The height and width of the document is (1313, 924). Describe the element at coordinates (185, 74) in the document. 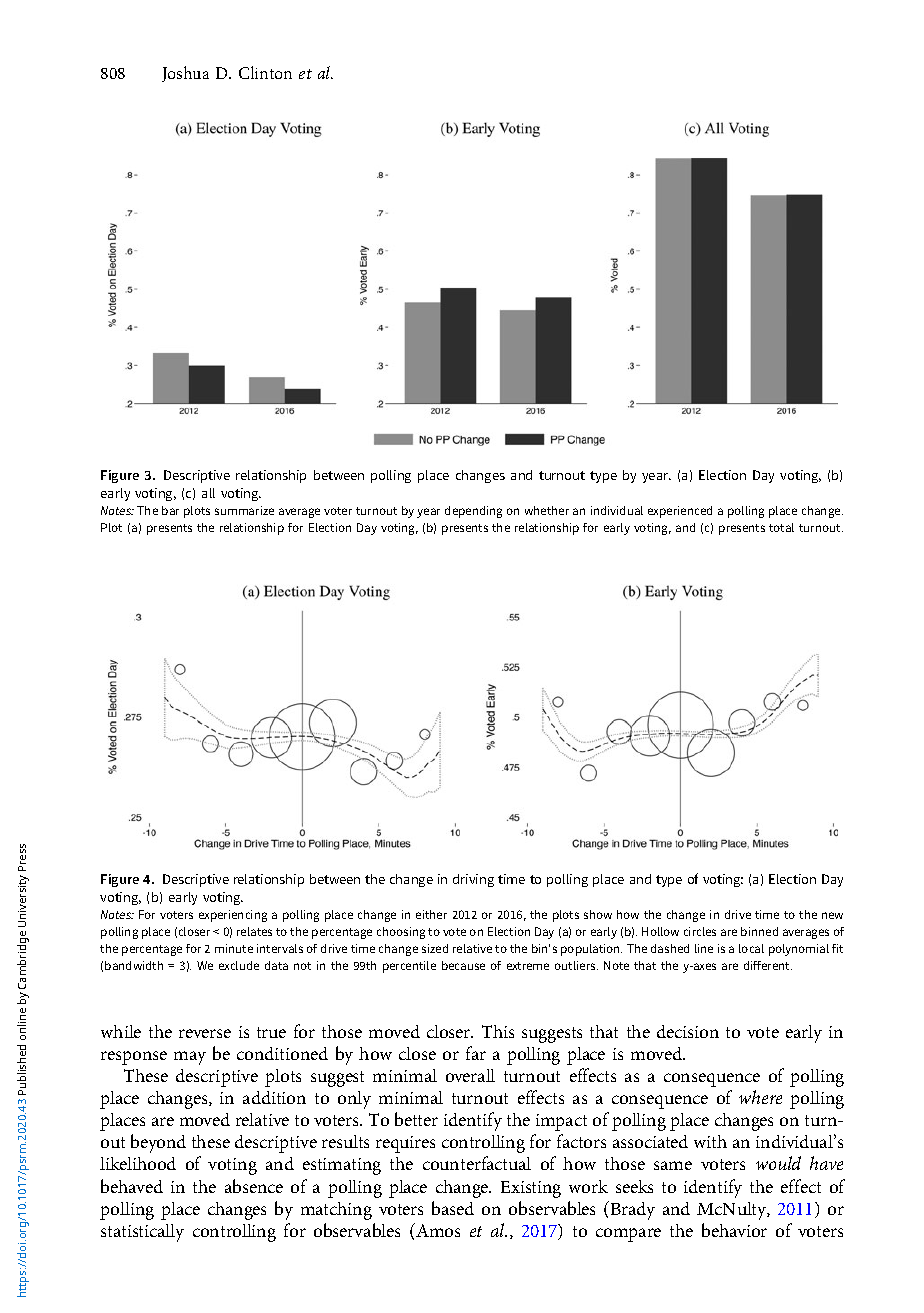

I see `Joshua` at that location.
